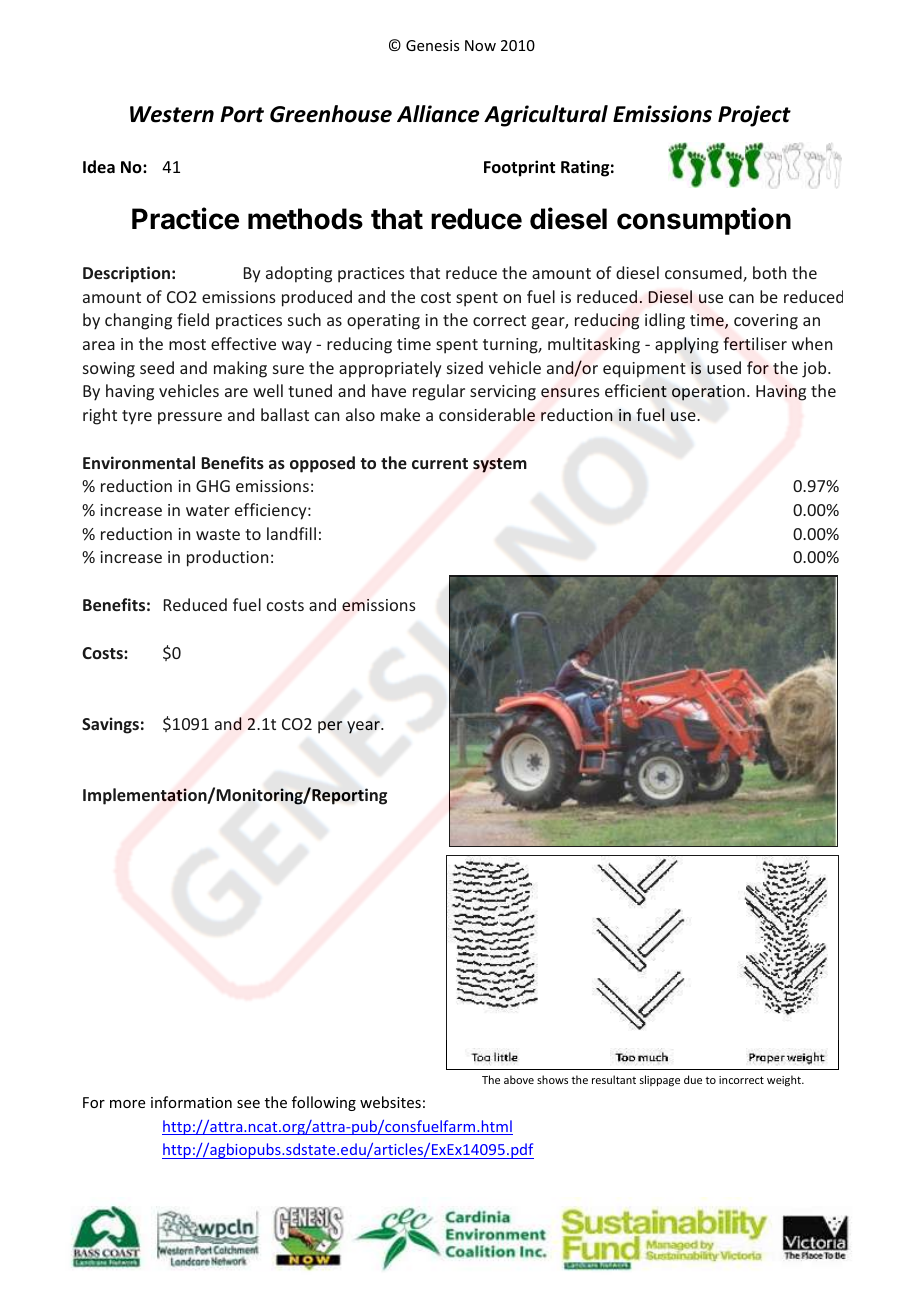 This document has height=1308, width=924. I want to click on operation, so click(708, 393).
